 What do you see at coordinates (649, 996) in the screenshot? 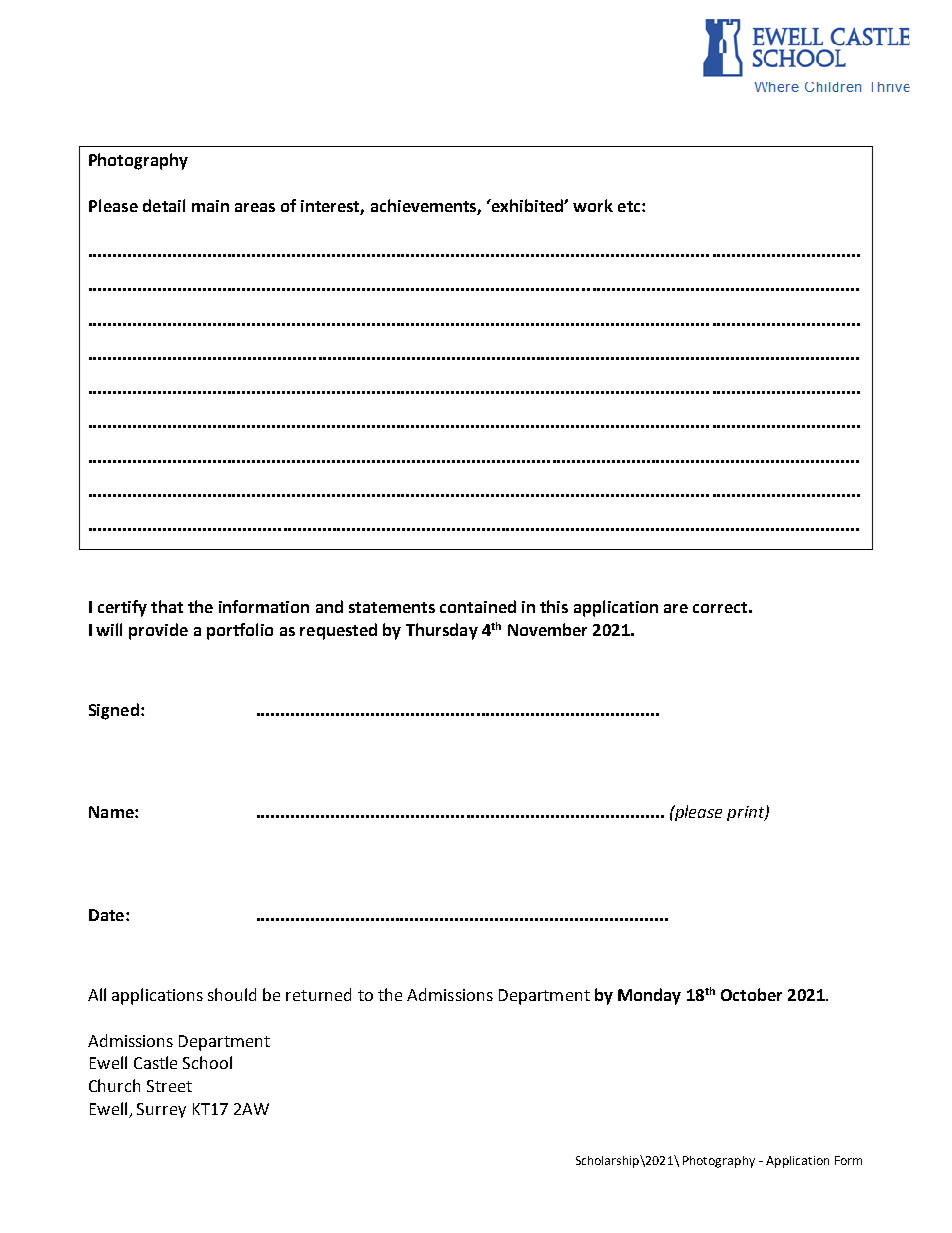
I see `Monday` at bounding box center [649, 996].
